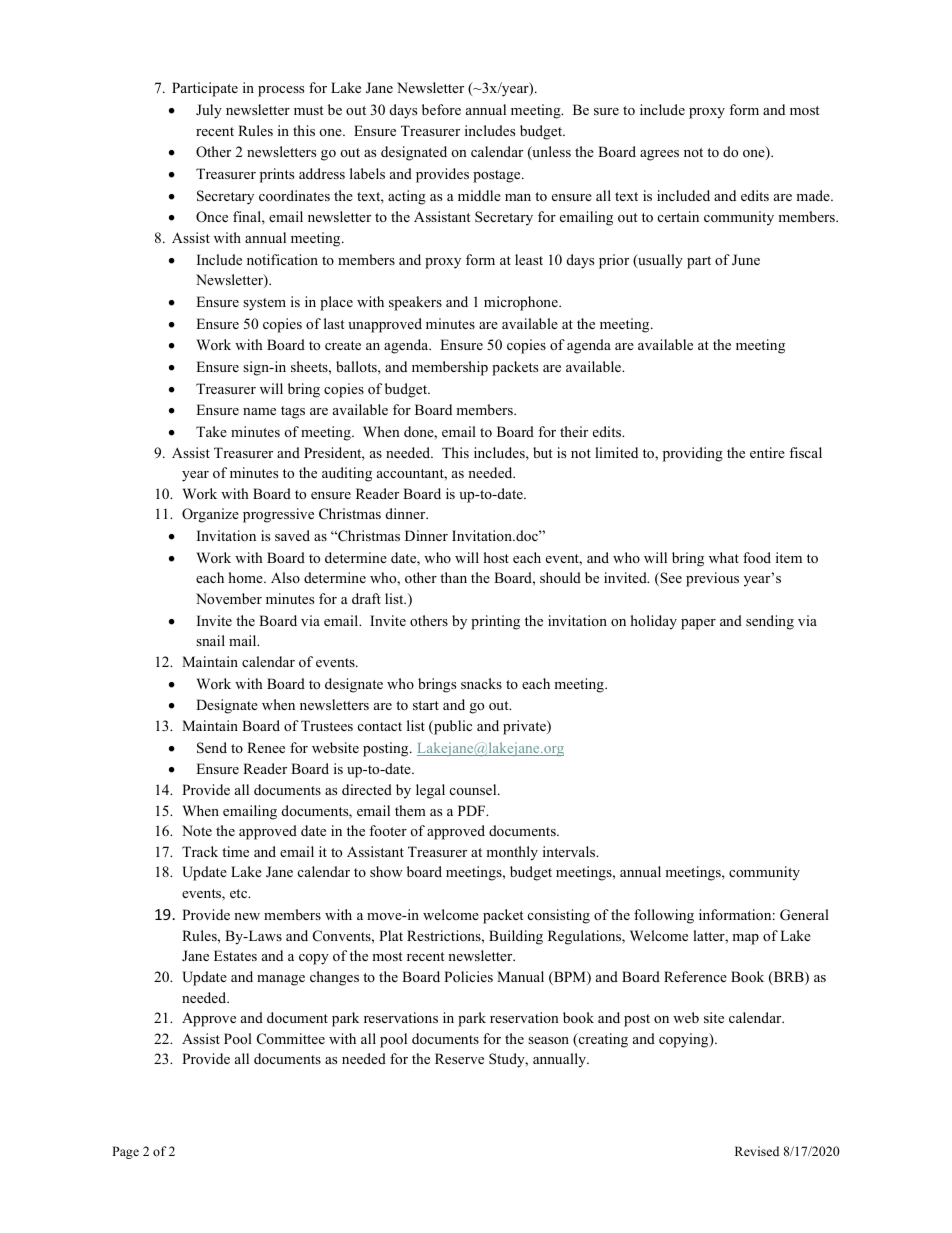  What do you see at coordinates (441, 109) in the screenshot?
I see `before` at bounding box center [441, 109].
